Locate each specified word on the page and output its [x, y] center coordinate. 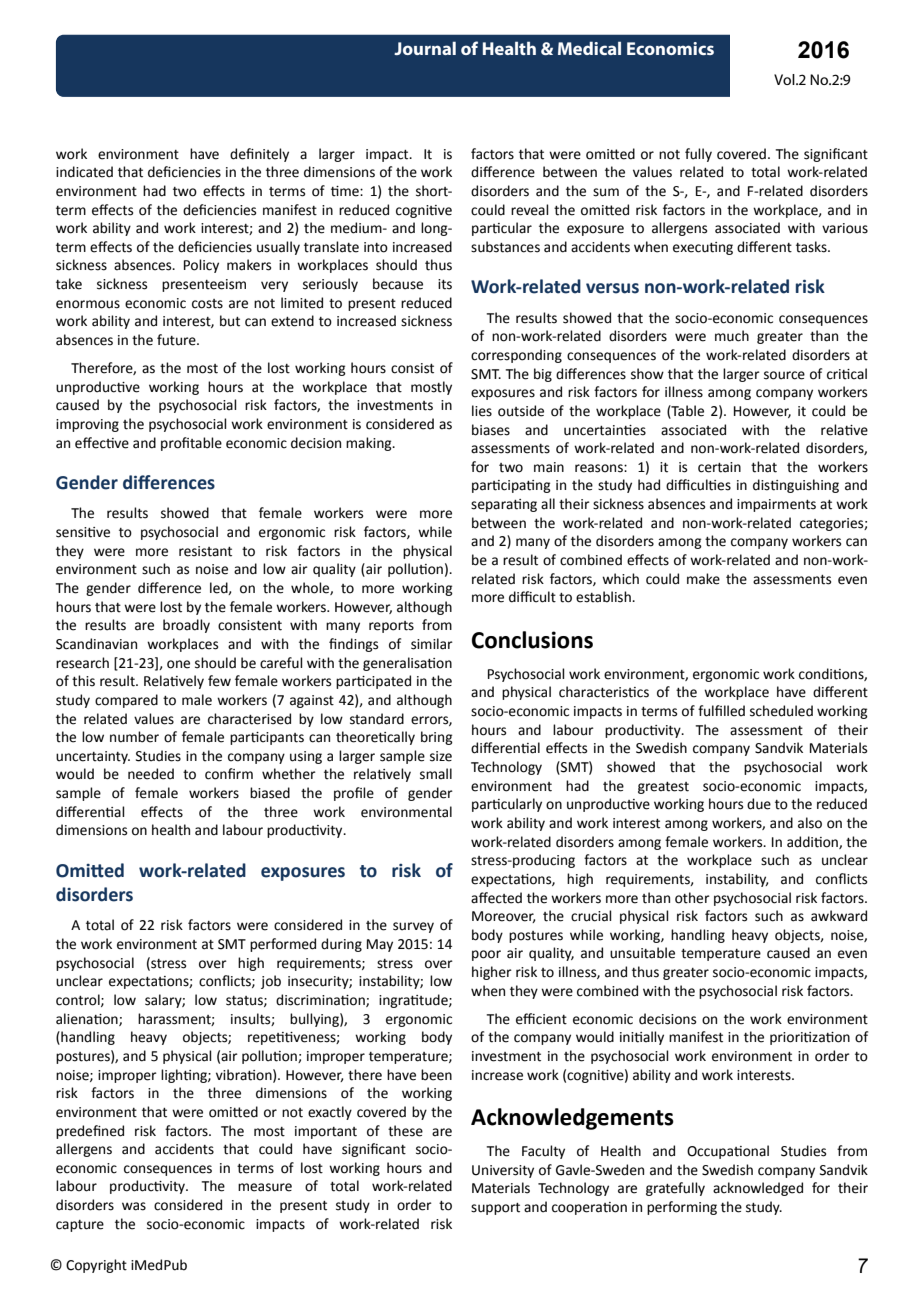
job [271, 982]
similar [432, 644]
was [134, 1206]
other [692, 898]
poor [486, 955]
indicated [84, 172]
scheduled [781, 711]
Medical [589, 48]
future [177, 340]
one [178, 664]
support [495, 1209]
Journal [425, 48]
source [784, 375]
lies [482, 411]
